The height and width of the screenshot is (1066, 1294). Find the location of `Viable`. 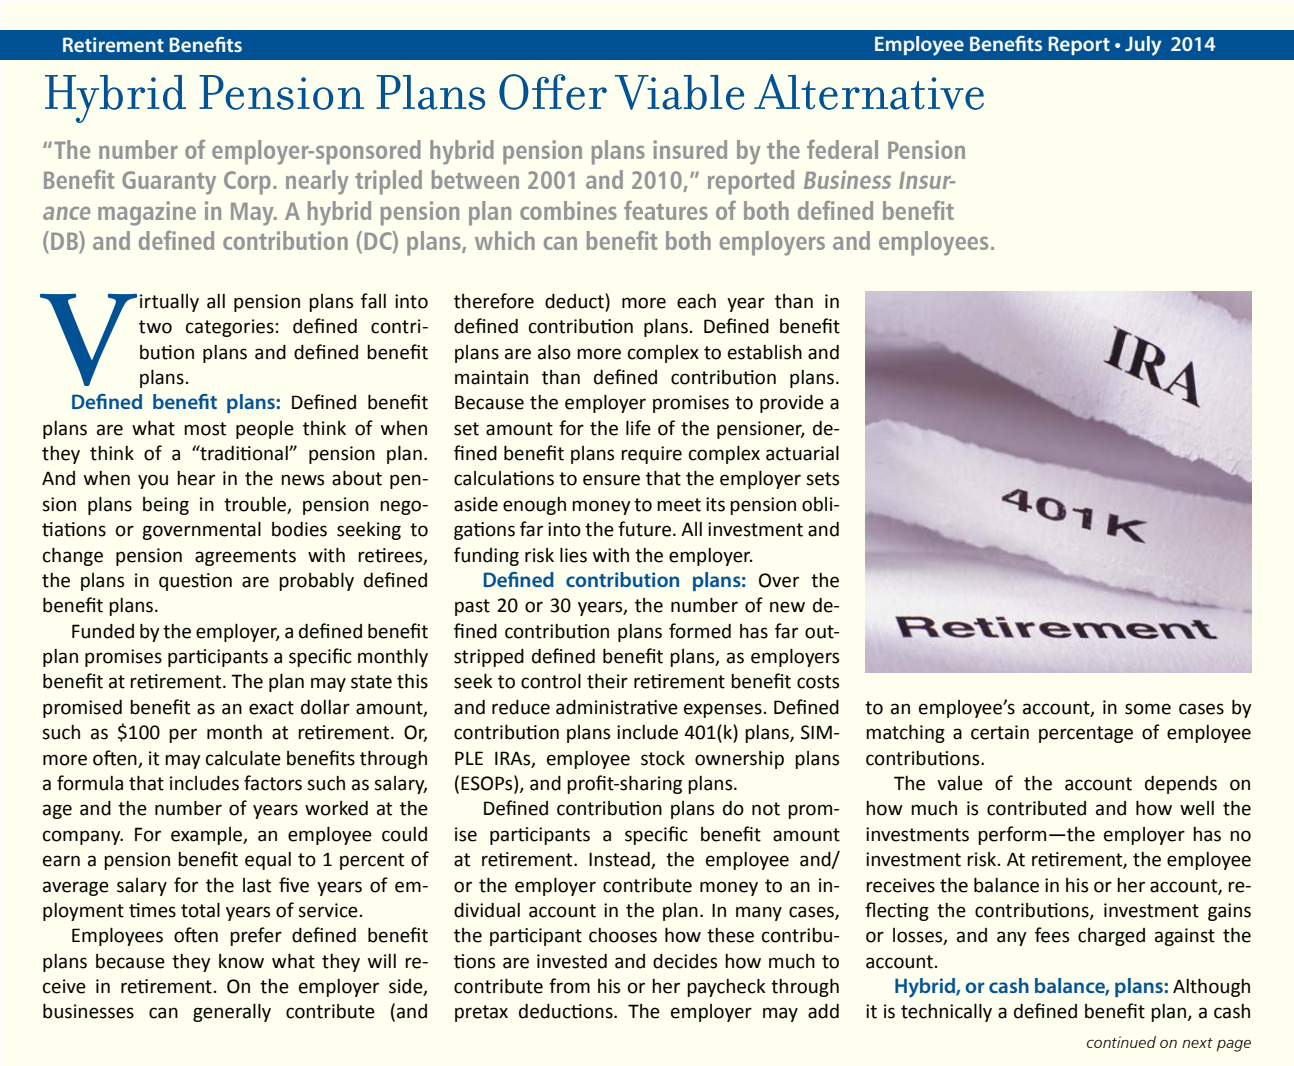

Viable is located at coordinates (679, 92).
